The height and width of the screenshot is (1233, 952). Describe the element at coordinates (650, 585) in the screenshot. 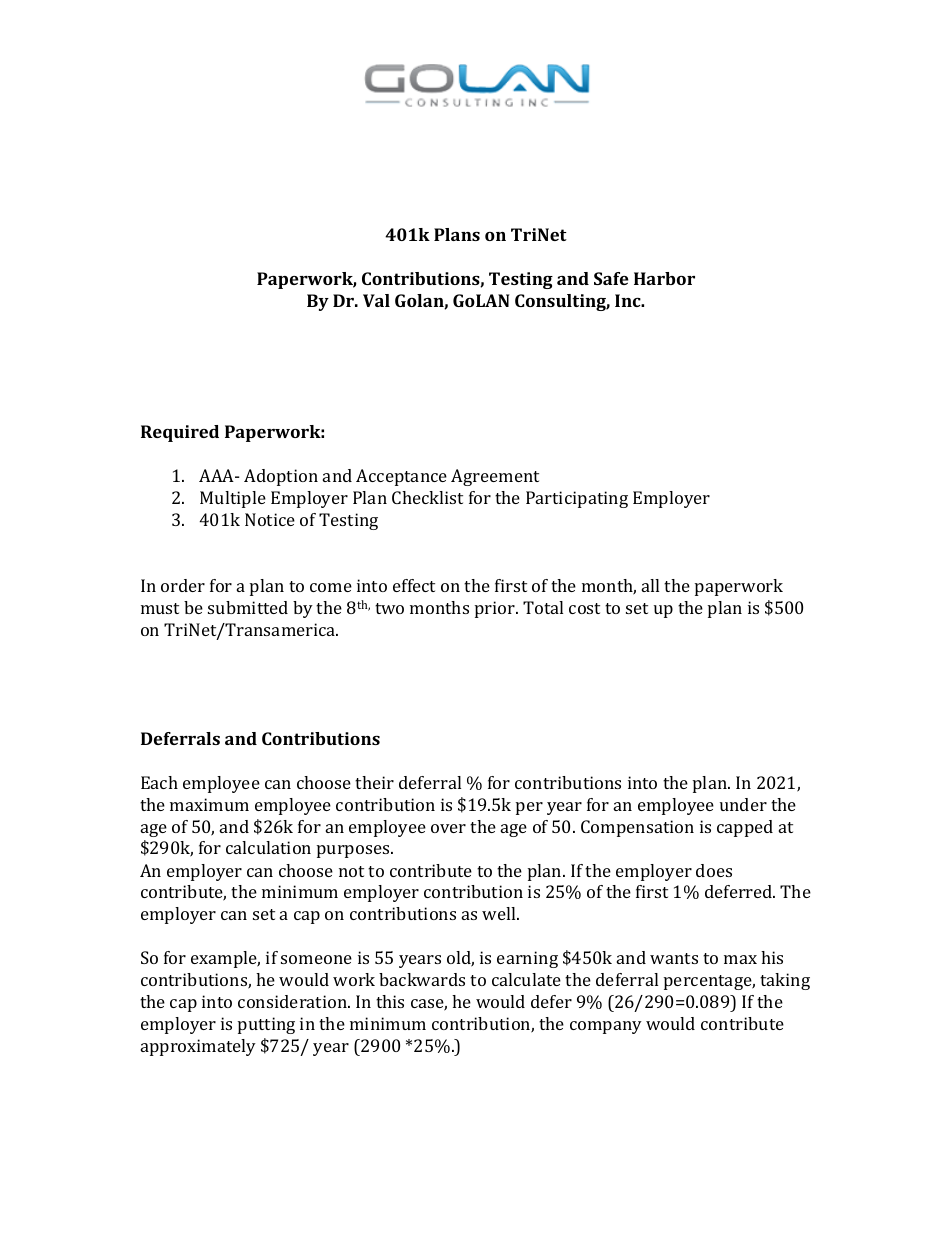

I see `all` at that location.
